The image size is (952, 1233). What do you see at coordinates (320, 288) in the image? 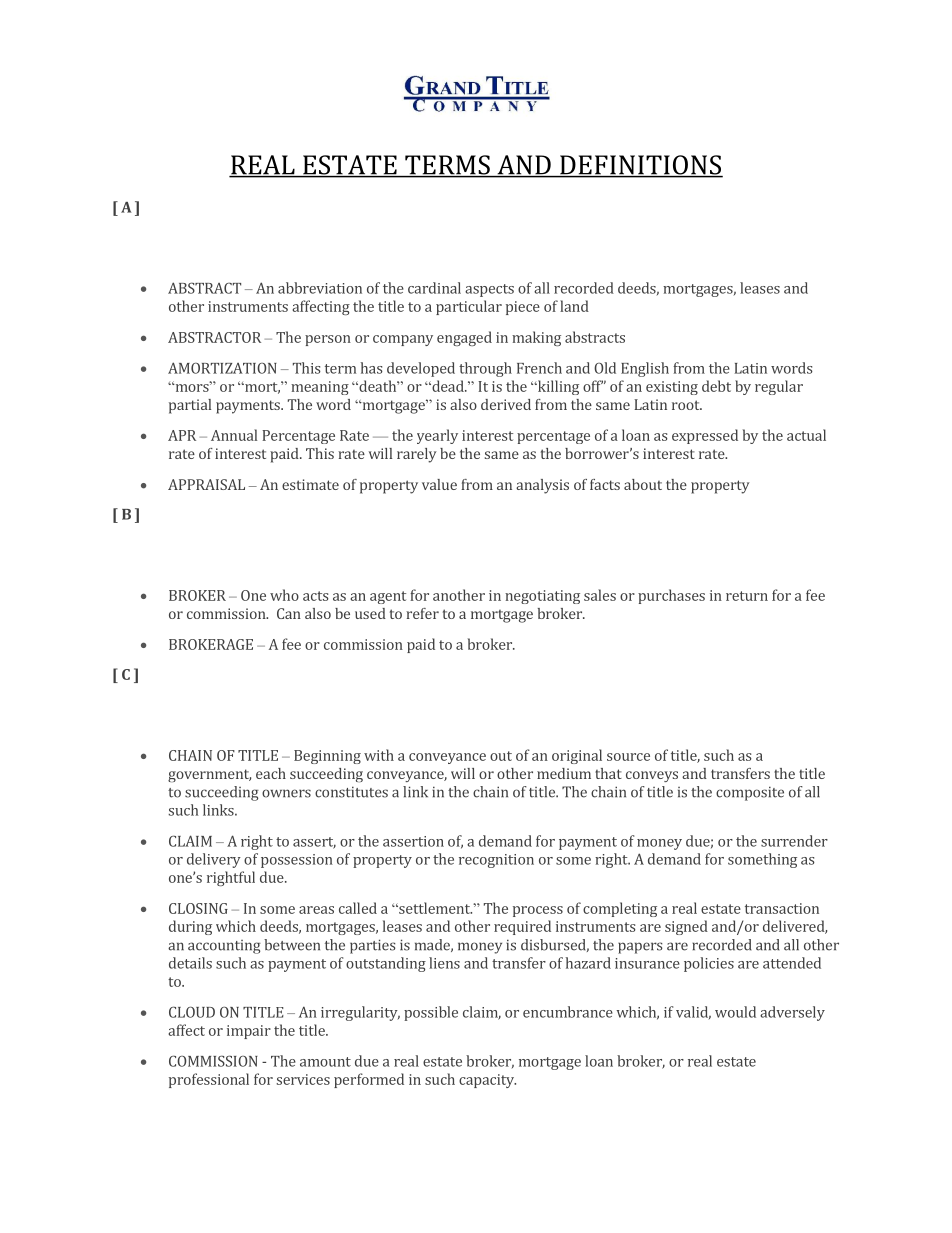
I see `abbreviation` at bounding box center [320, 288].
